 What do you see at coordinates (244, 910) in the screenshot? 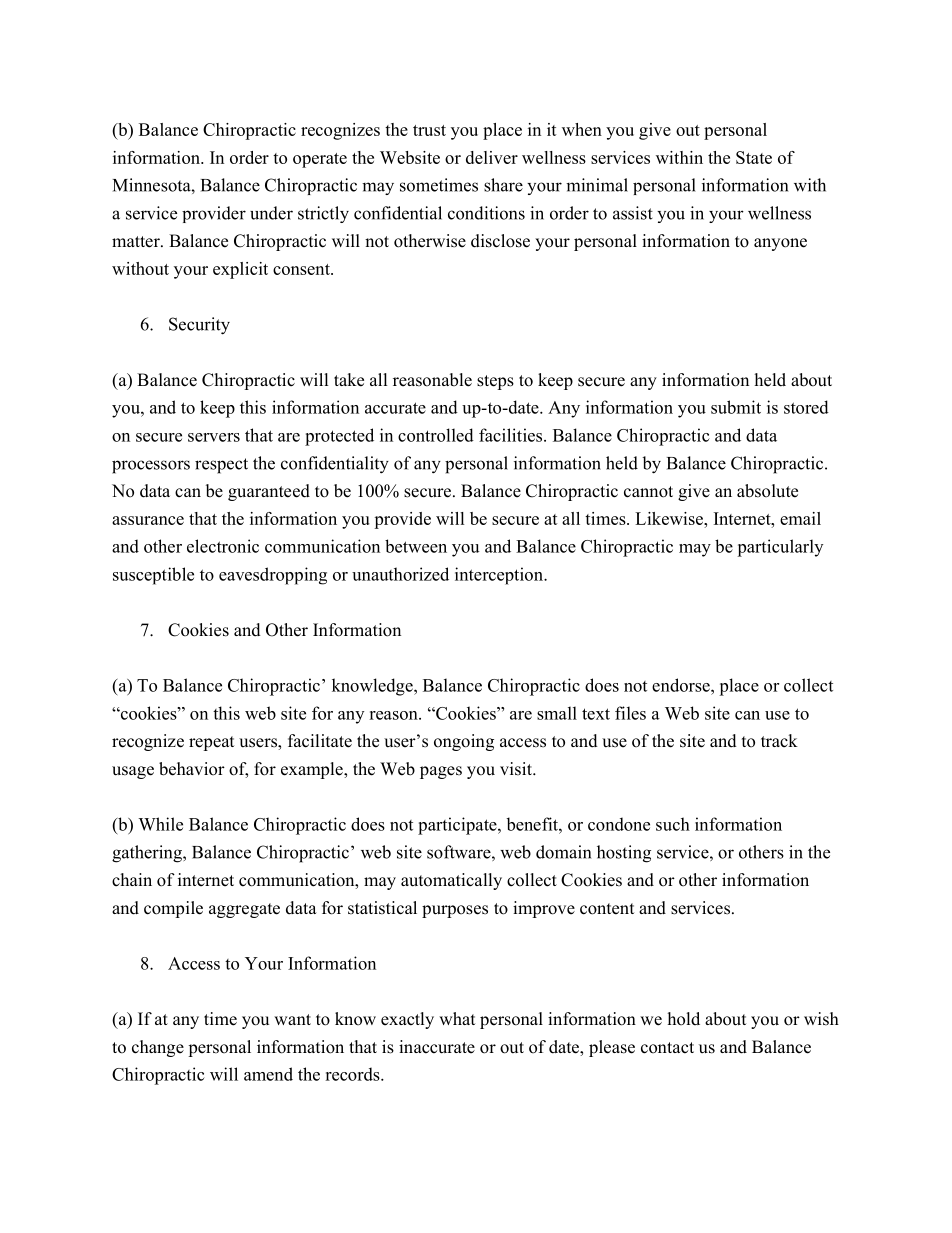
I see `aggregate` at bounding box center [244, 910].
